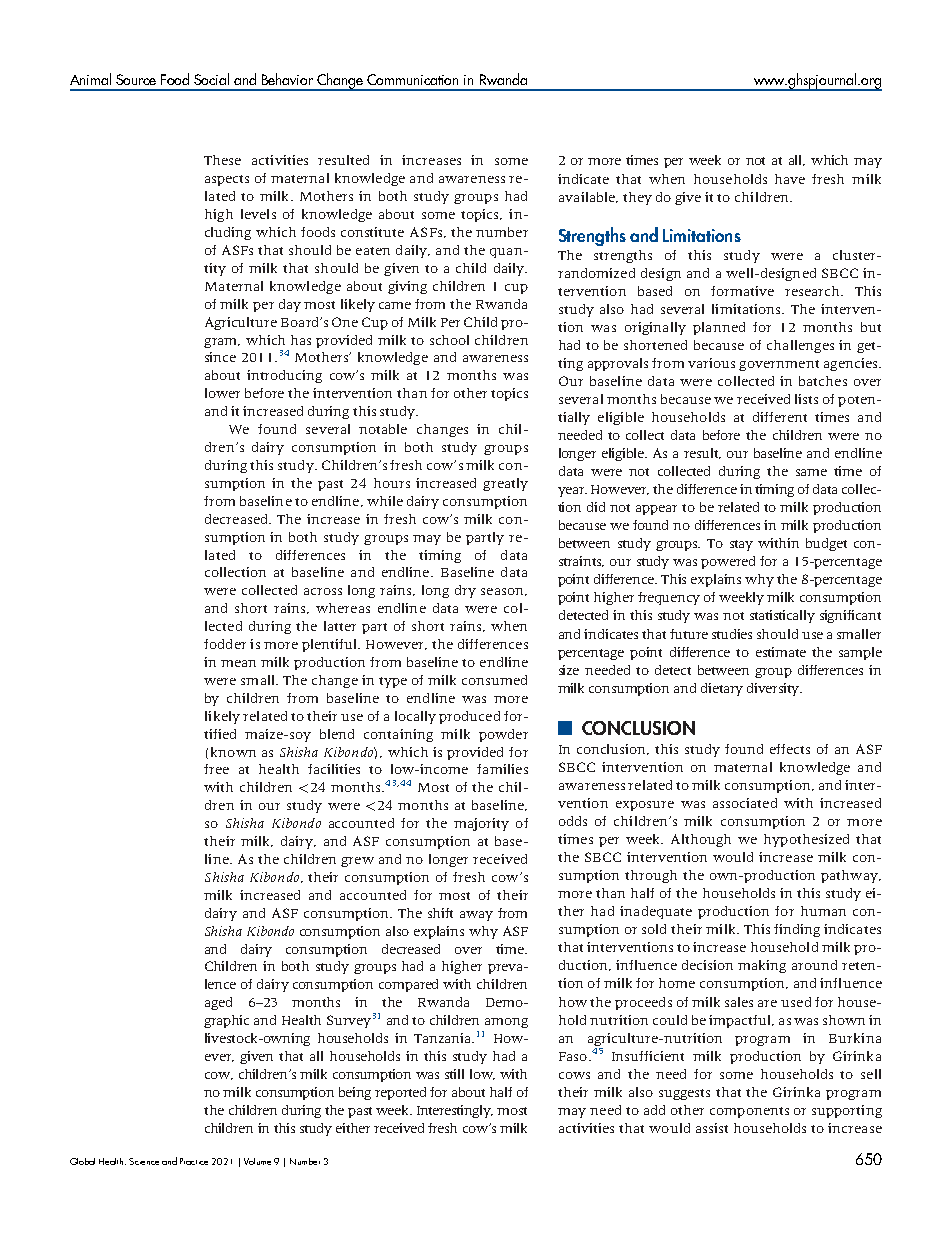 The width and height of the screenshot is (952, 1233). Describe the element at coordinates (790, 179) in the screenshot. I see `have` at that location.
